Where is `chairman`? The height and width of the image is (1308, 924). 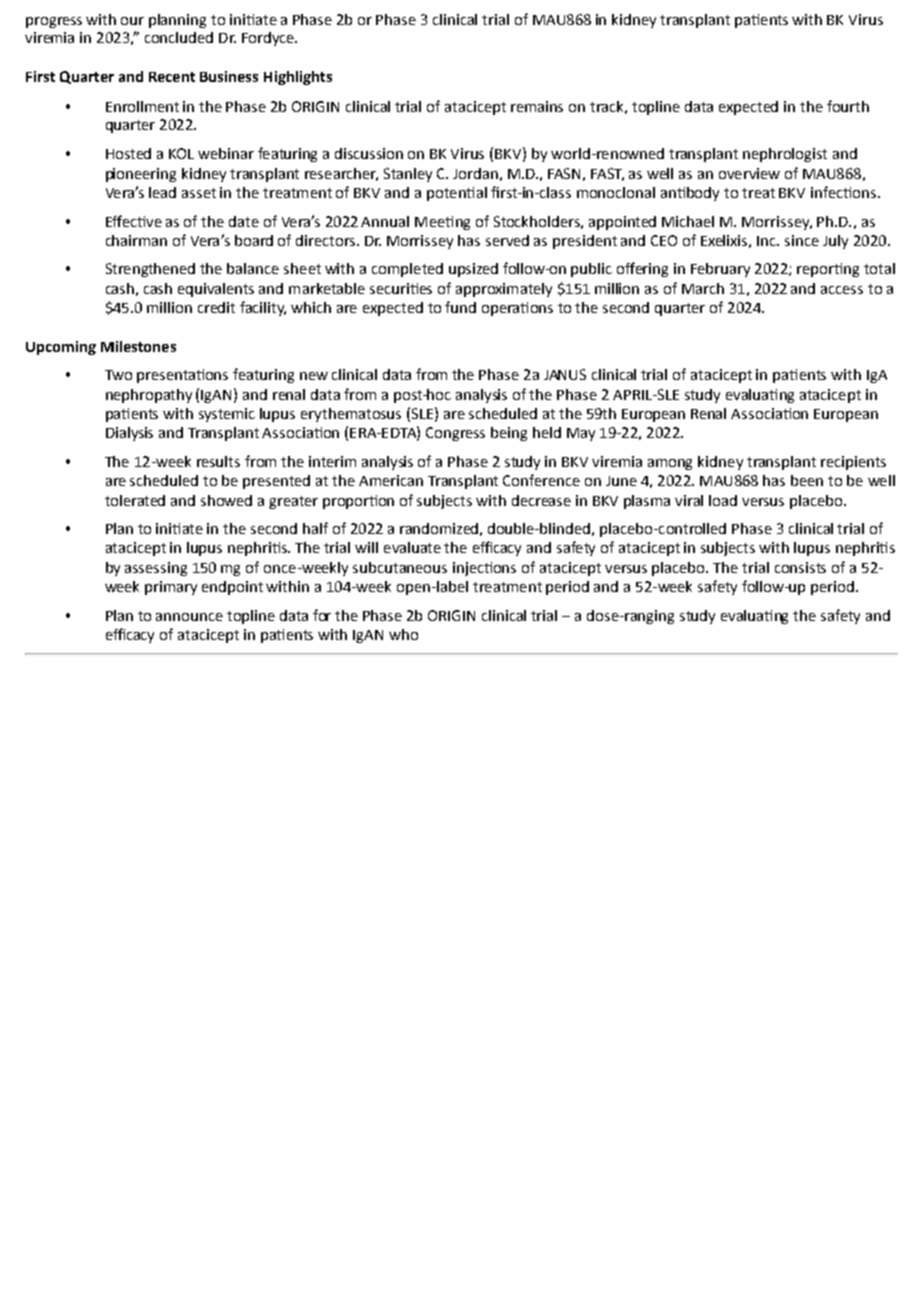 chairman is located at coordinates (136, 240).
